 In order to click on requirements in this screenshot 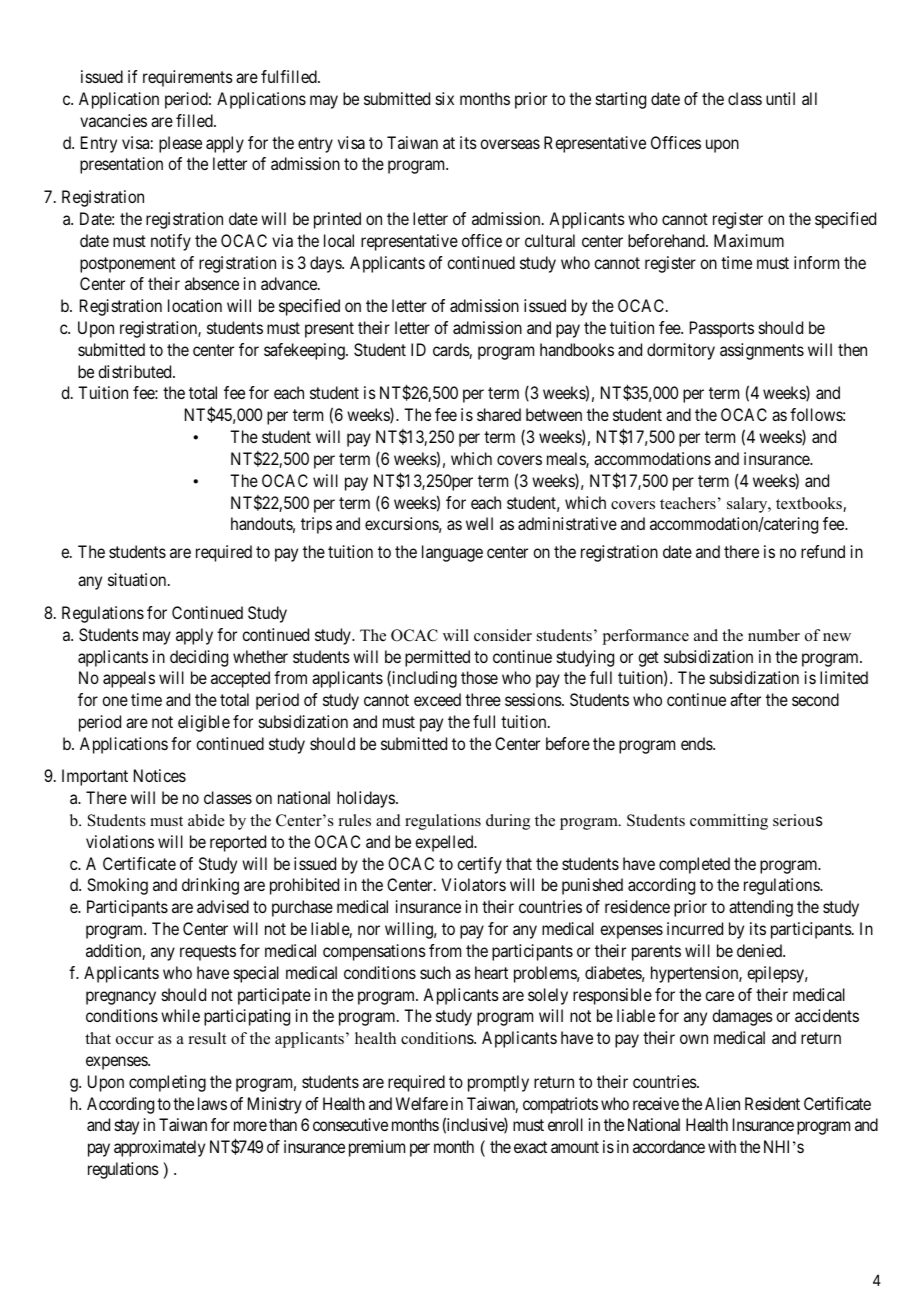, I will do `click(188, 78)`.
